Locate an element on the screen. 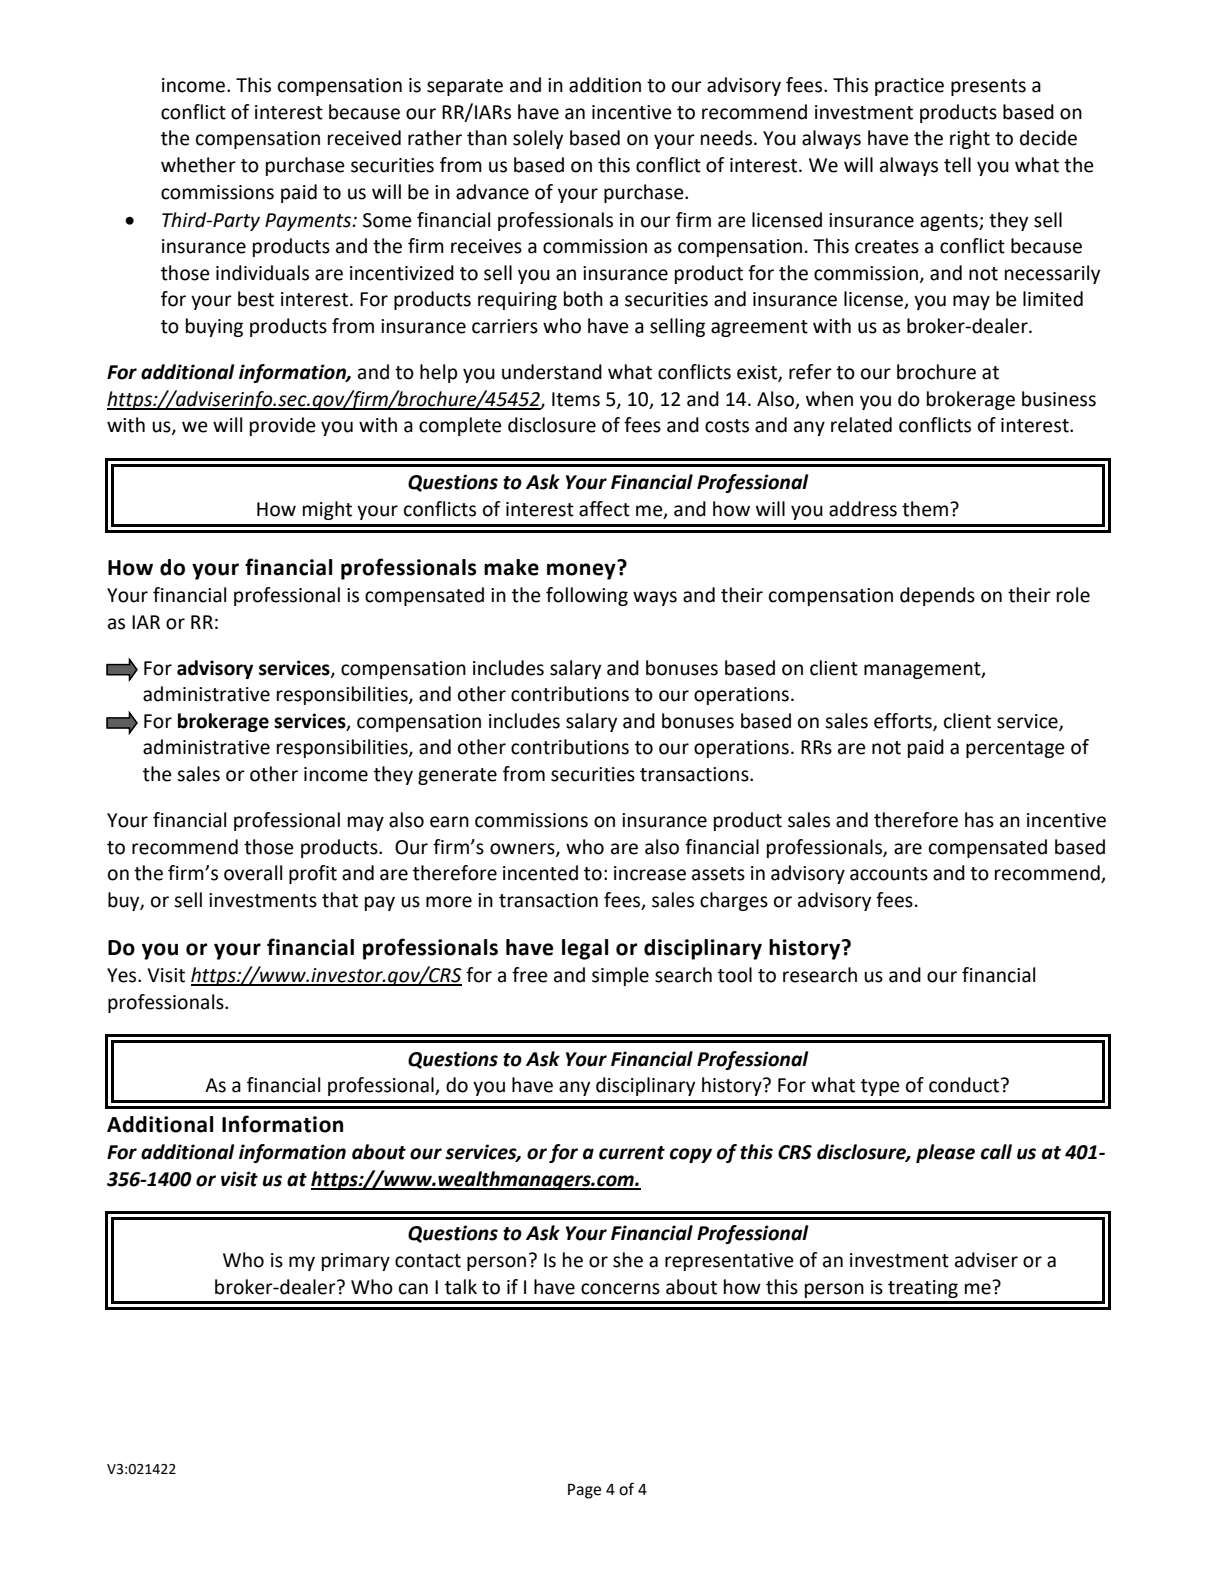  right is located at coordinates (970, 139).
